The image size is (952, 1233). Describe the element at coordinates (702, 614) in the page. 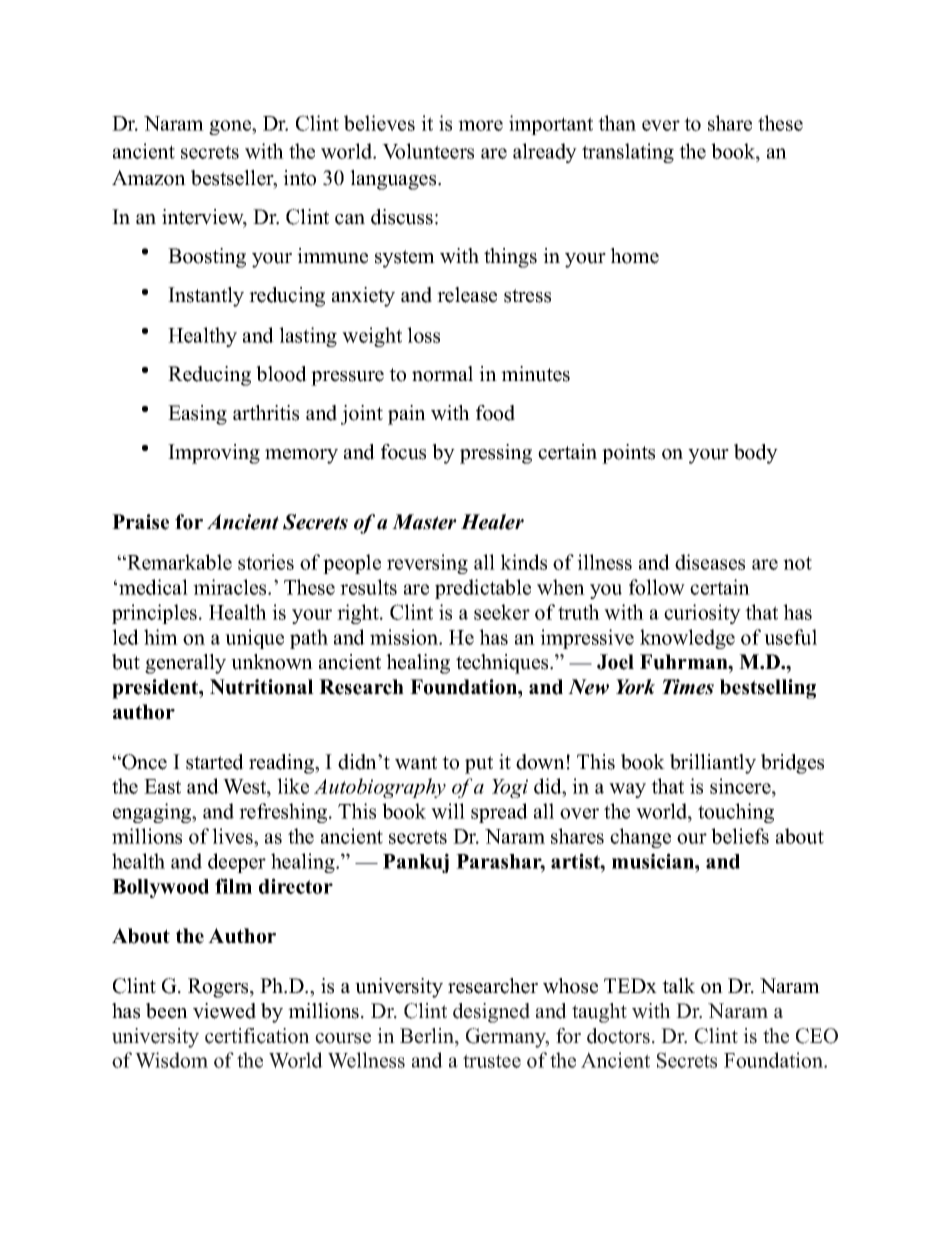

I see `curiosity` at that location.
